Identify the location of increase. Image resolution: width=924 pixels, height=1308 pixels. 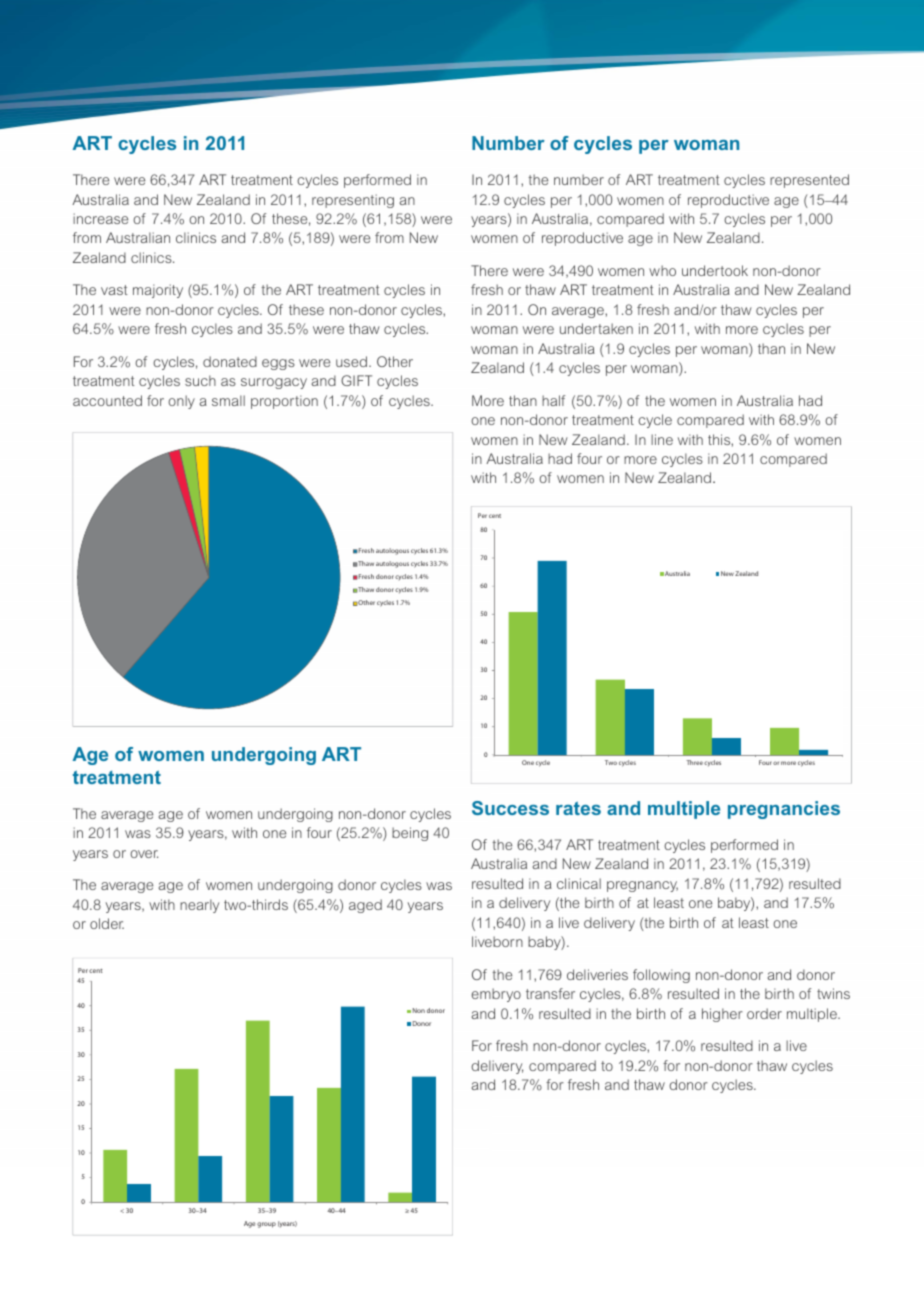
(100, 218).
